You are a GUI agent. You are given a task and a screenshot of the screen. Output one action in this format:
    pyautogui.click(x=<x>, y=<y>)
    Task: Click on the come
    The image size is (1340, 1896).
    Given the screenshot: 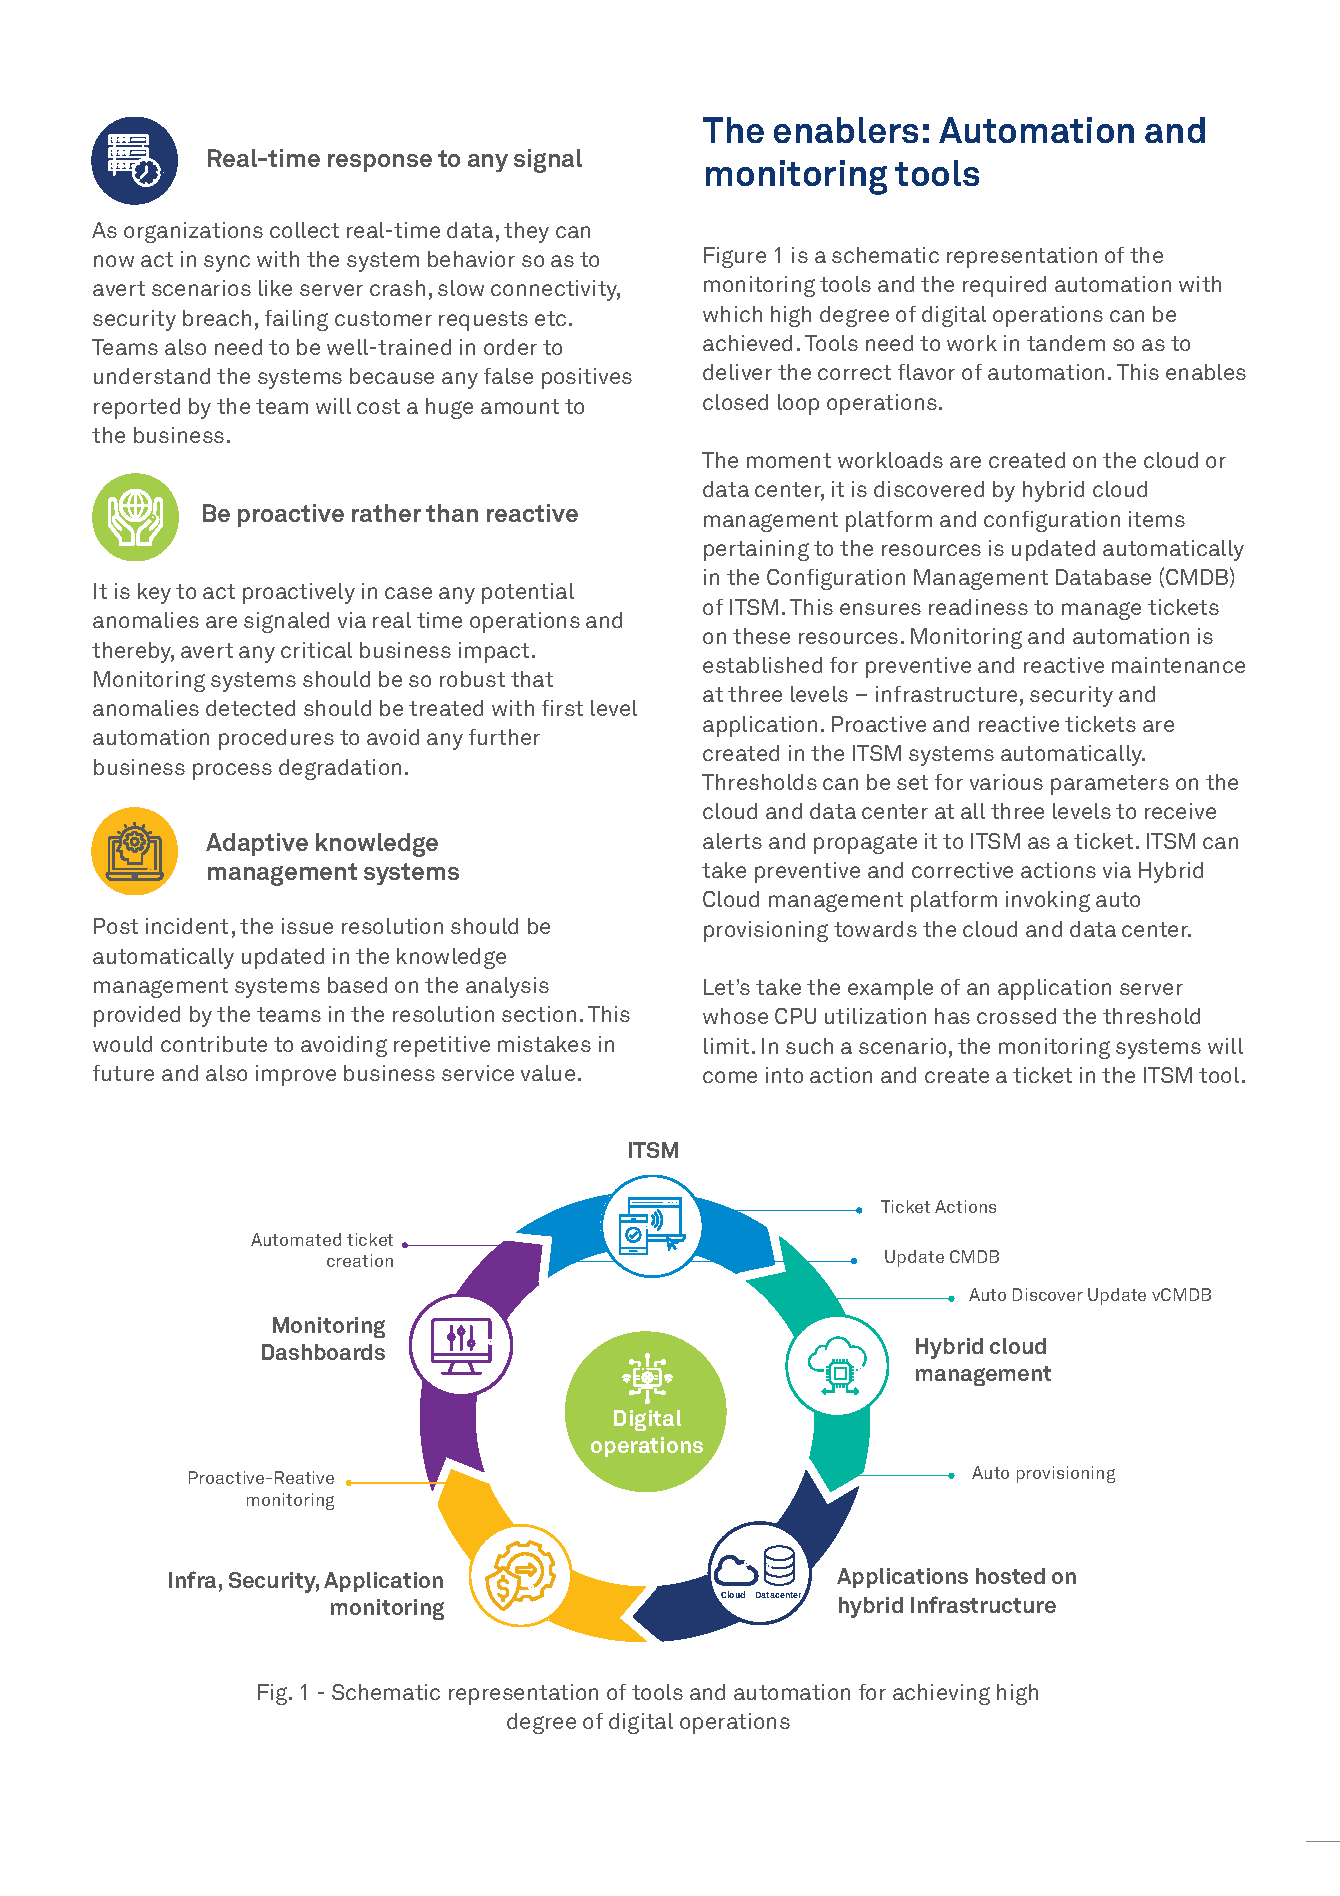 What is the action you would take?
    pyautogui.click(x=730, y=1077)
